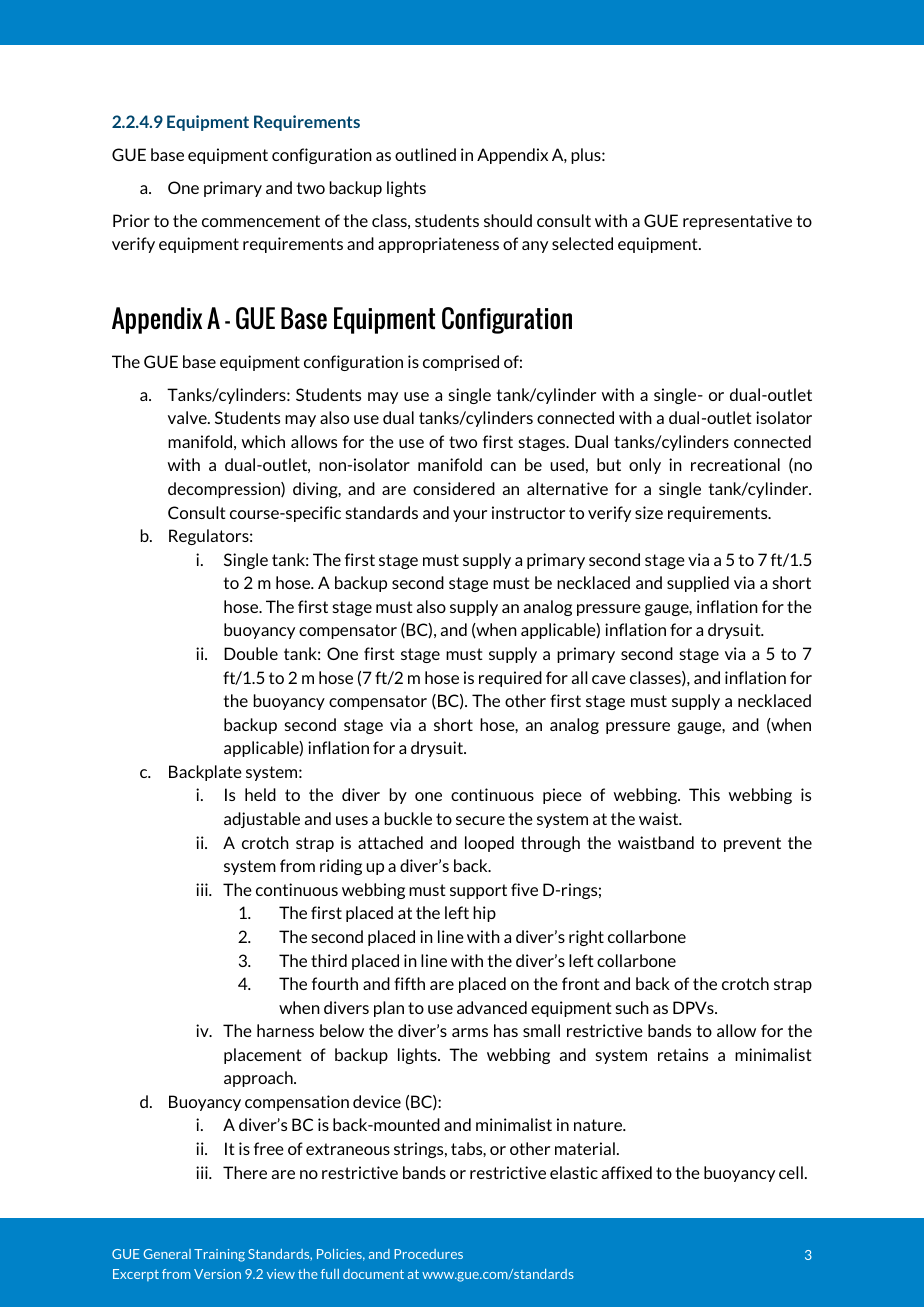 The height and width of the document is (1307, 924). I want to click on This, so click(704, 794).
